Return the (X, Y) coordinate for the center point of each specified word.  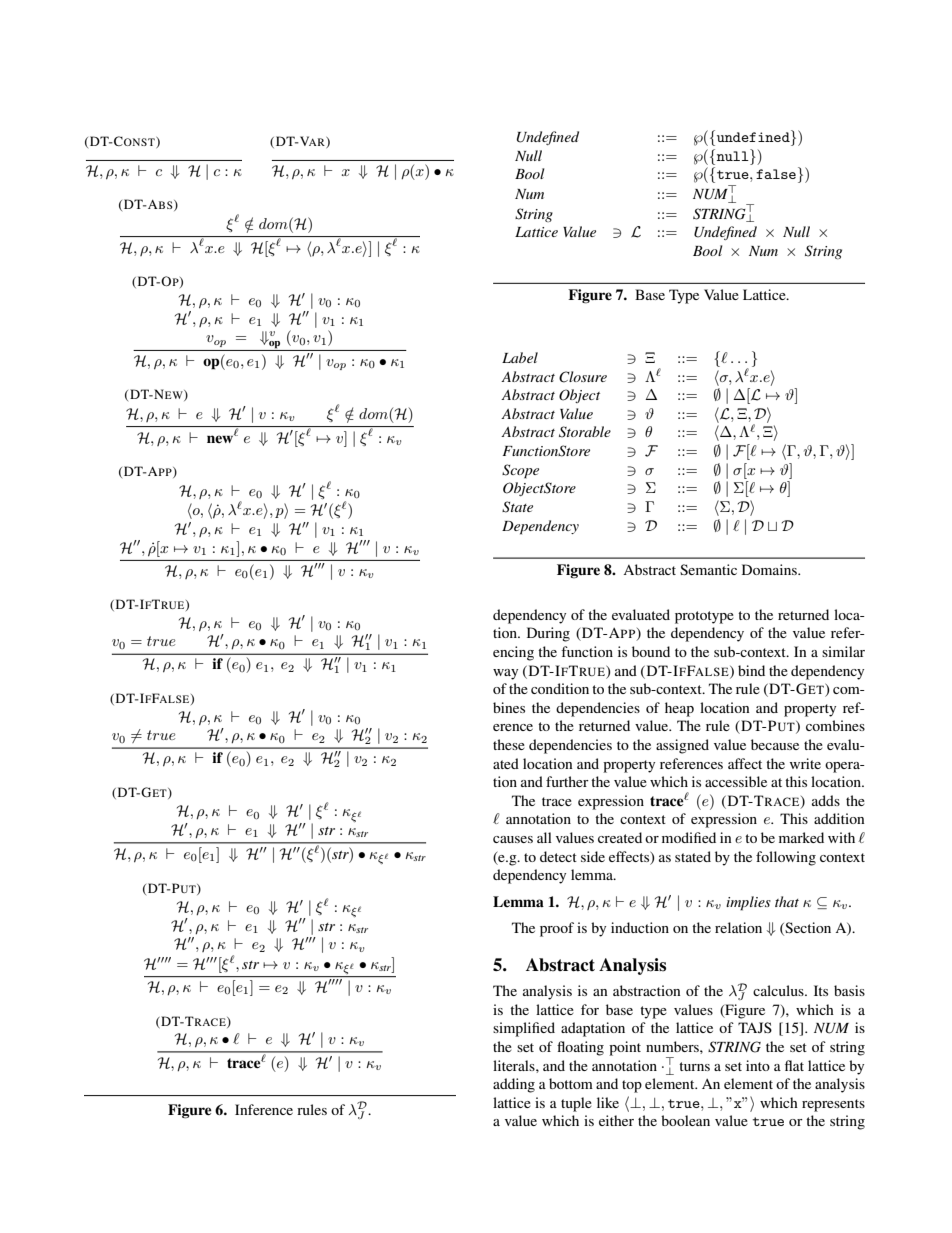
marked (801, 837)
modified (689, 837)
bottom (571, 1083)
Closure (583, 377)
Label (520, 357)
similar (843, 651)
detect (558, 856)
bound (651, 651)
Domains (770, 569)
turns (694, 1066)
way (505, 674)
